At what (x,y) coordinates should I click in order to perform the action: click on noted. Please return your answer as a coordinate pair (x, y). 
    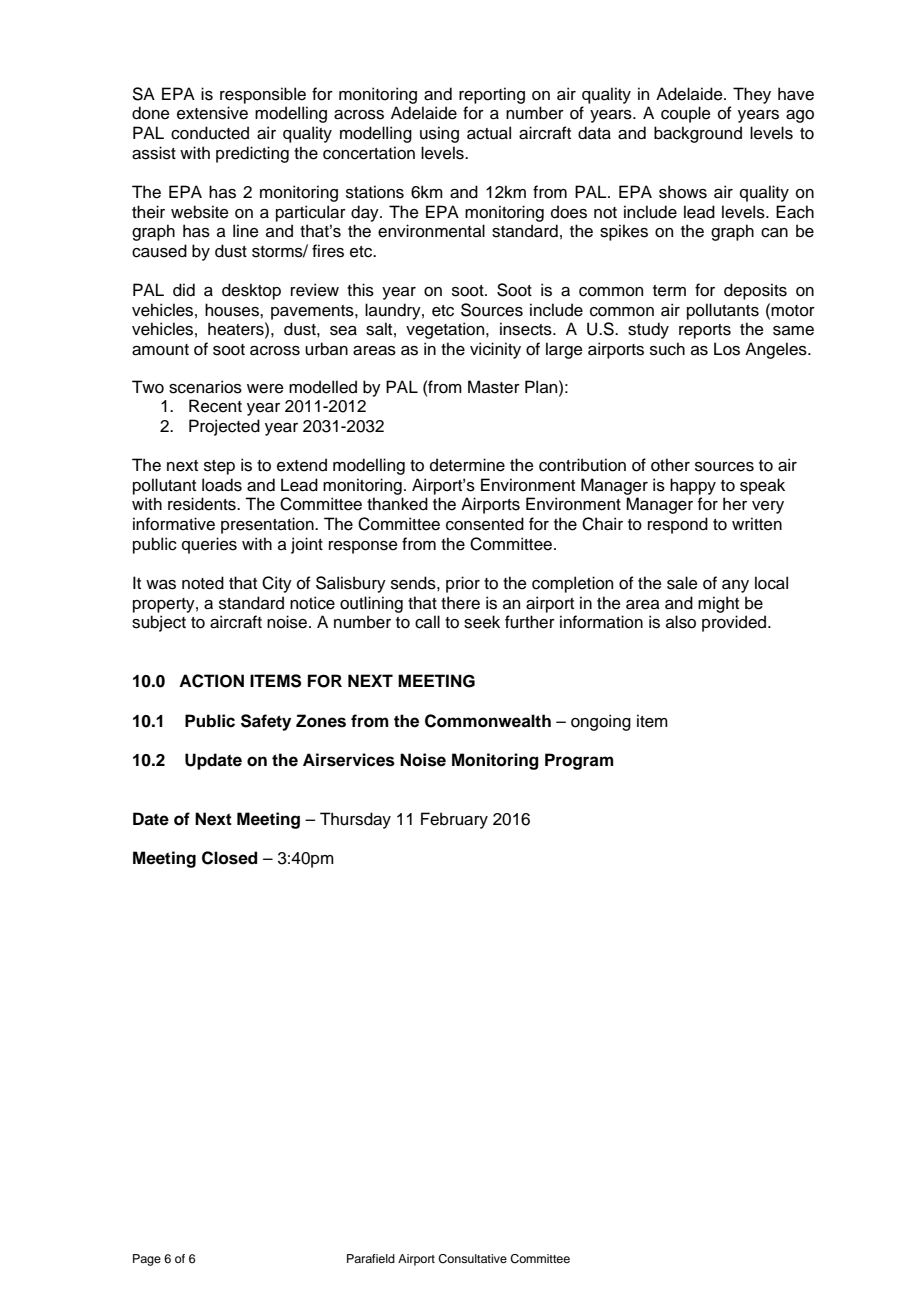
    Looking at the image, I should click on (203, 583).
